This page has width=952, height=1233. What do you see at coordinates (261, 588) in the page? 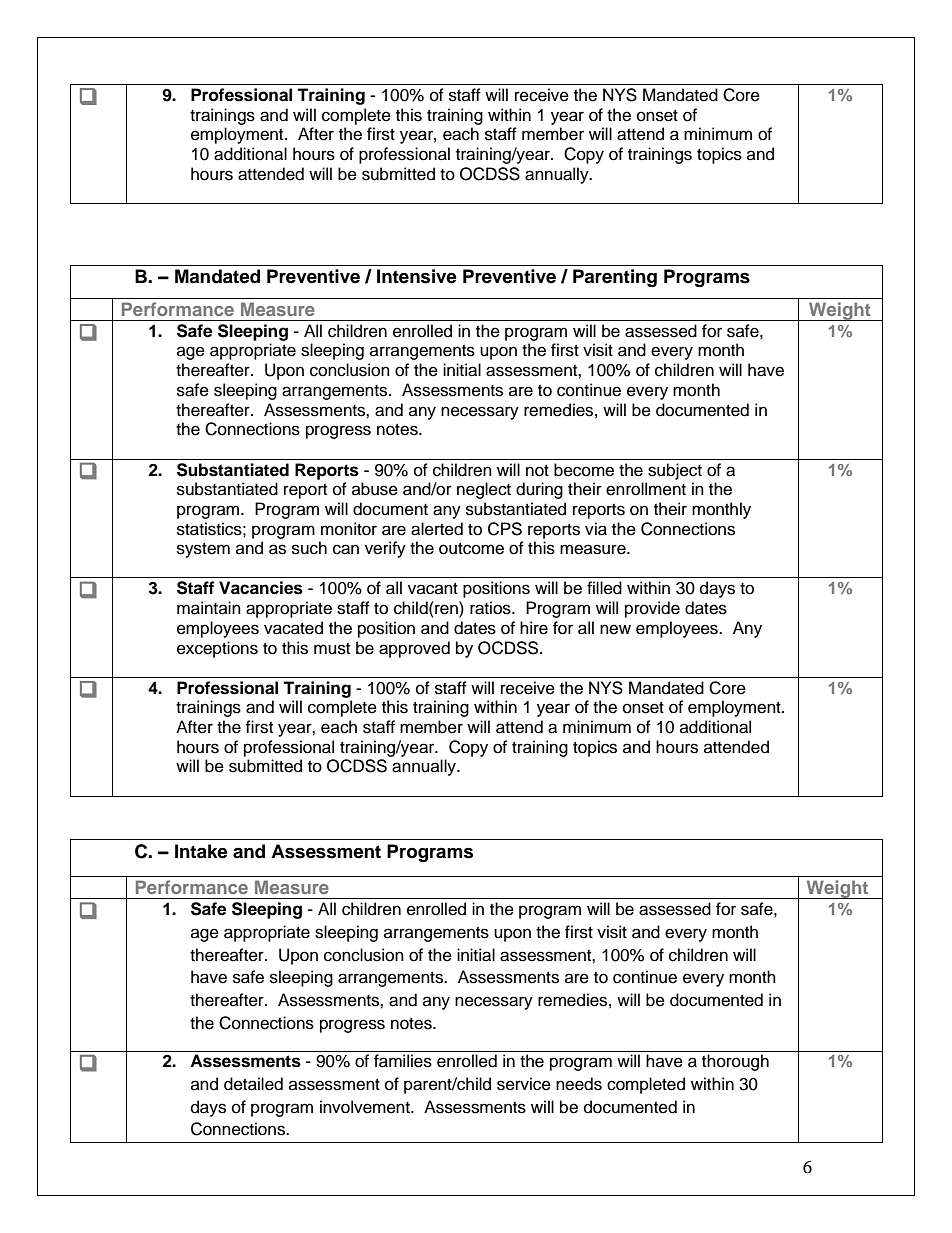
I see `Vacancies` at bounding box center [261, 588].
